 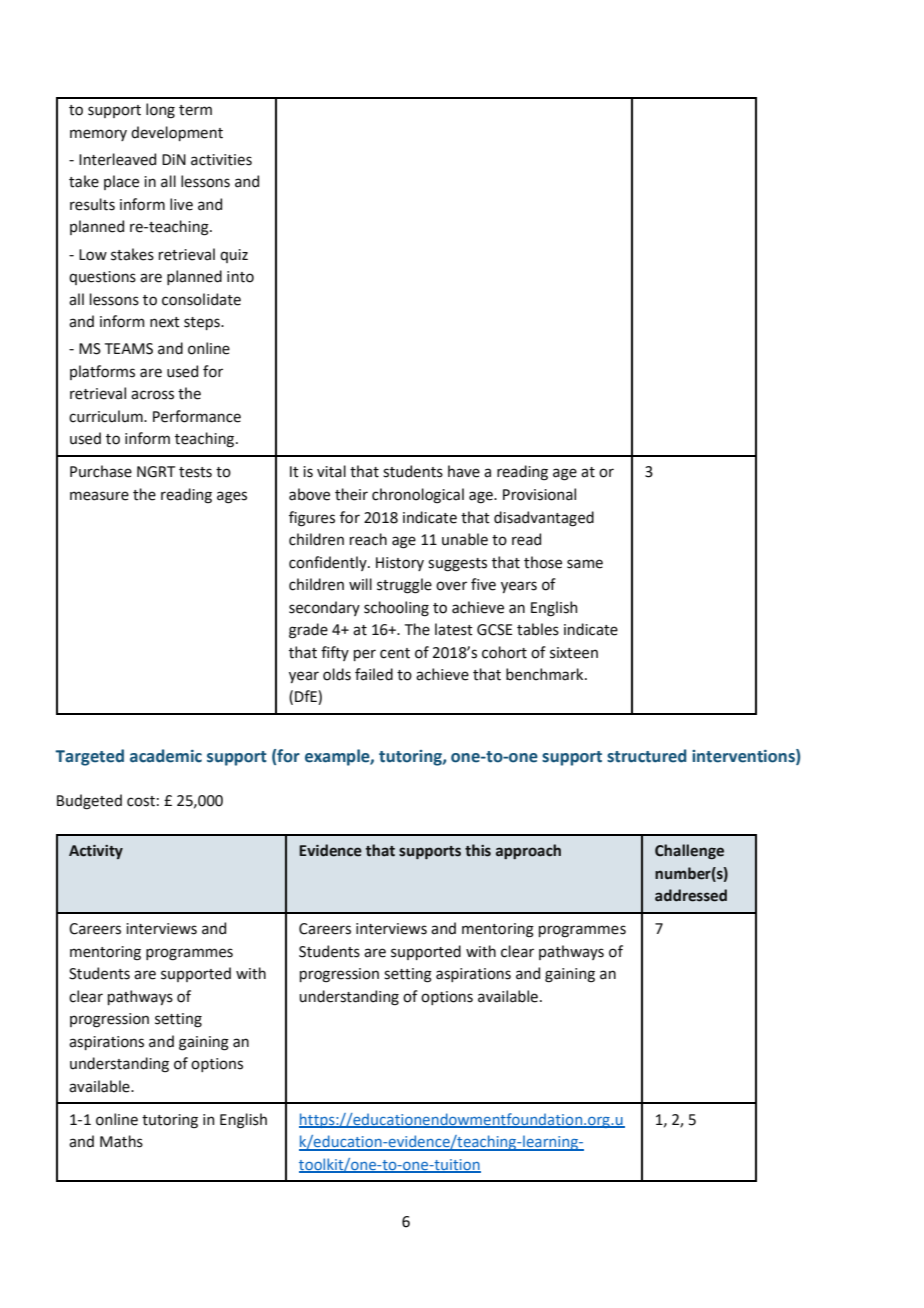 I want to click on cost, so click(x=141, y=801).
